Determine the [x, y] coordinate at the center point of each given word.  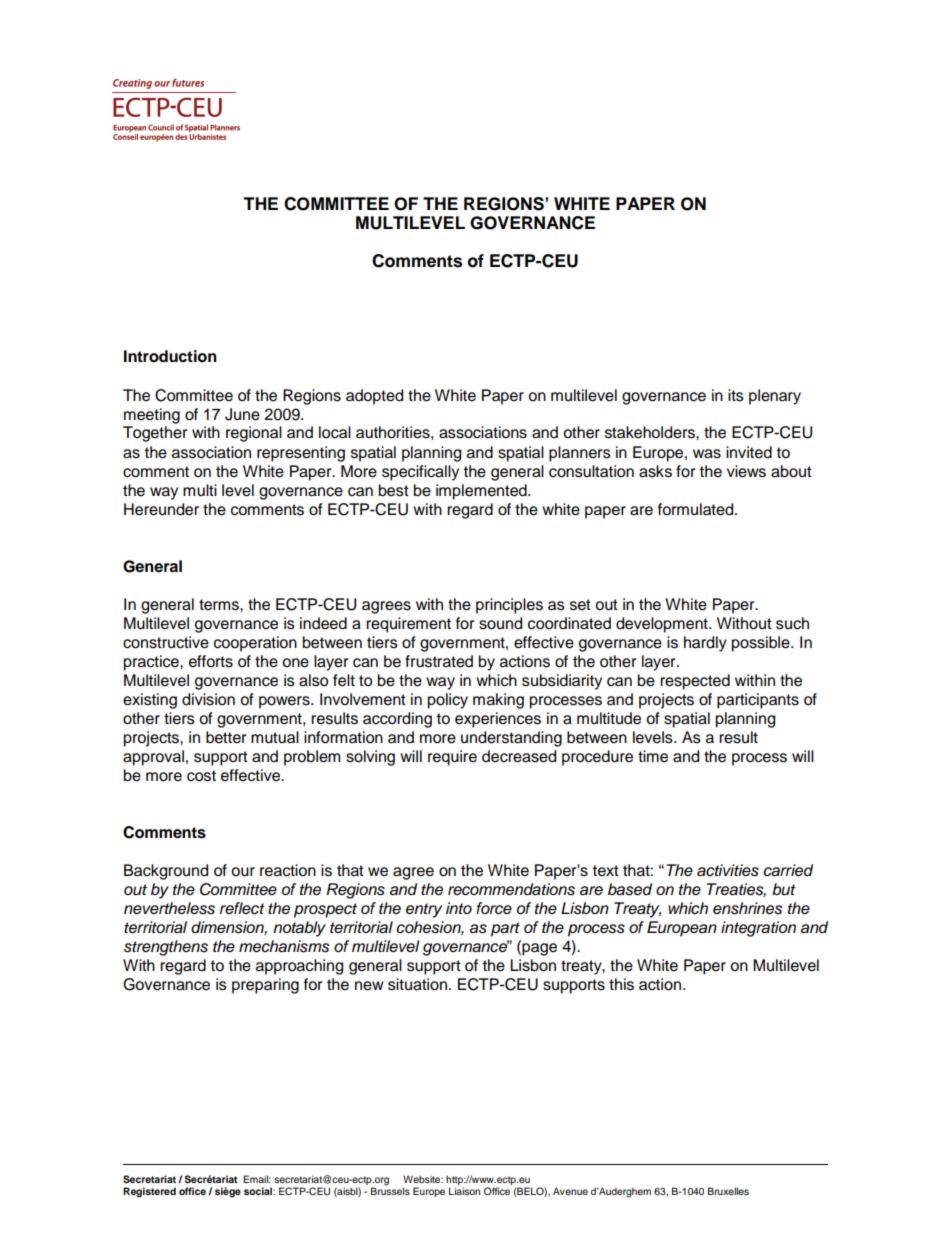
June [242, 414]
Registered [149, 1192]
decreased [519, 756]
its [736, 395]
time [653, 756]
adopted [374, 397]
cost [201, 776]
